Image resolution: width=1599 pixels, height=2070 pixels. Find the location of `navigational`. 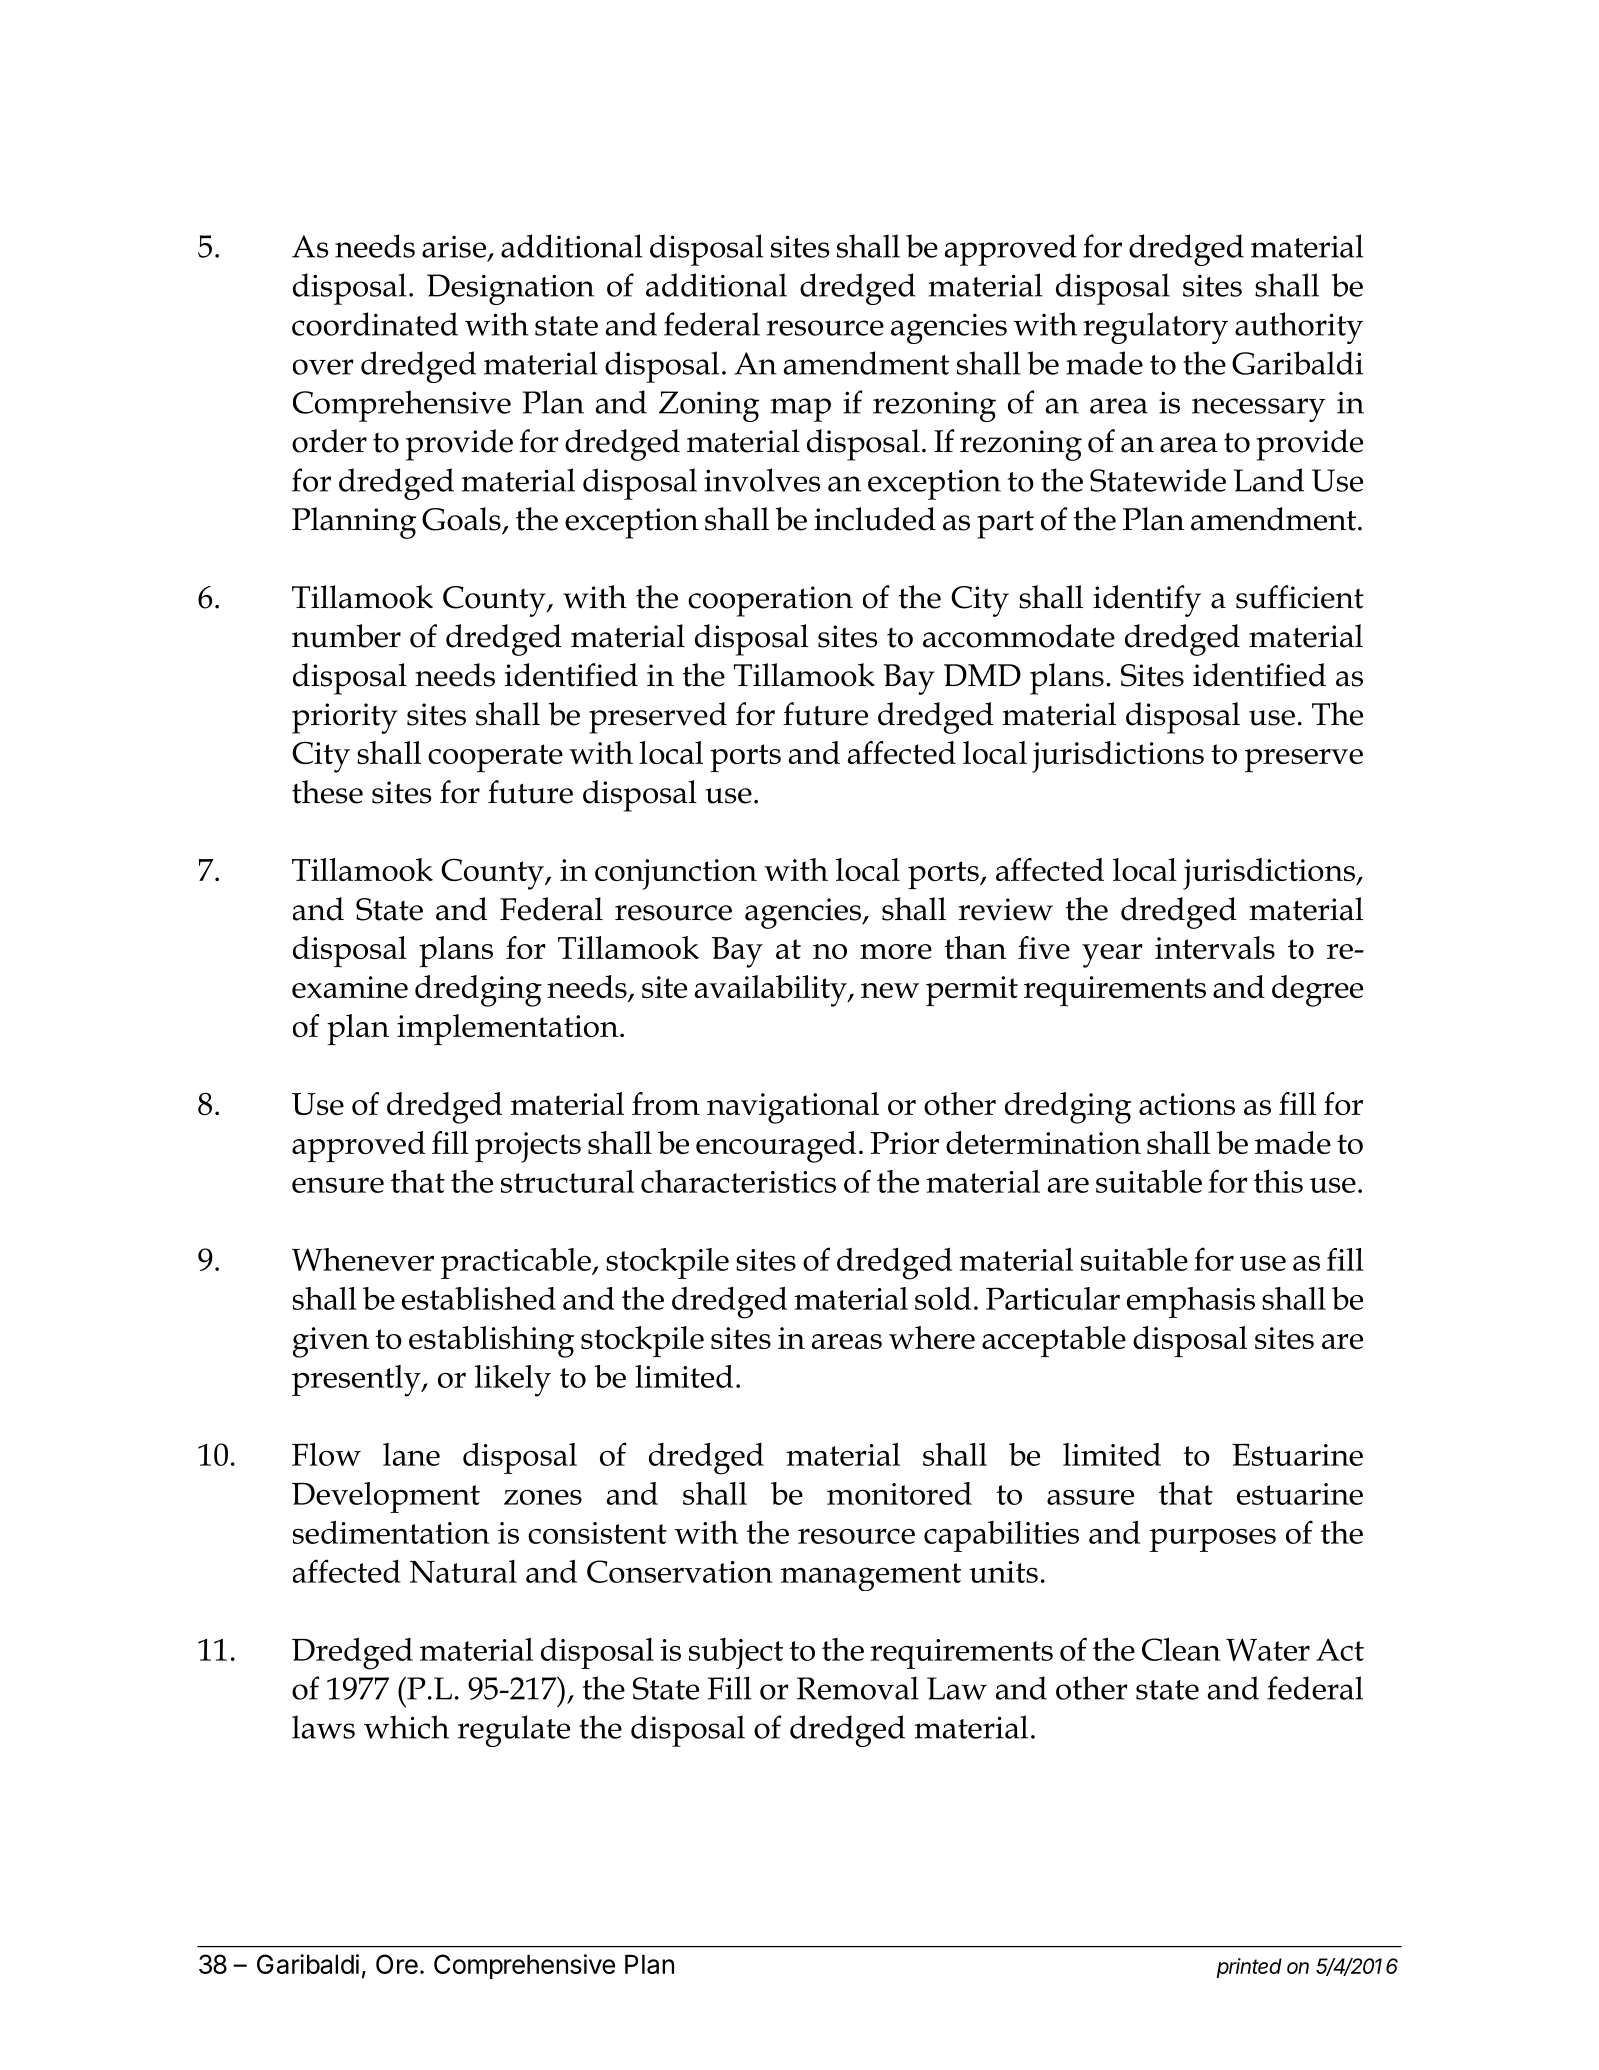

navigational is located at coordinates (793, 1108).
